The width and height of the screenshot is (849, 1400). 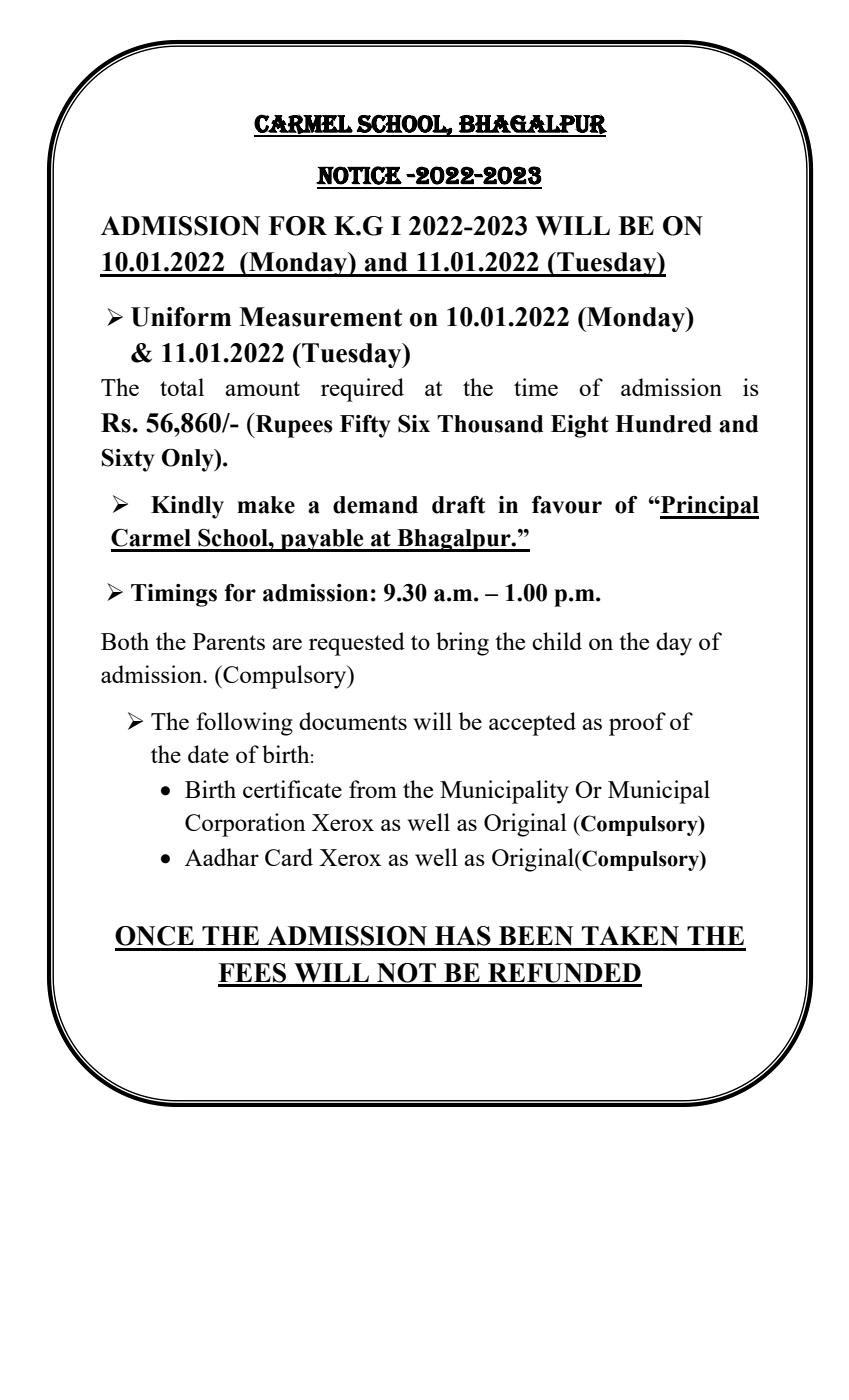 I want to click on Uniform, so click(x=181, y=317).
